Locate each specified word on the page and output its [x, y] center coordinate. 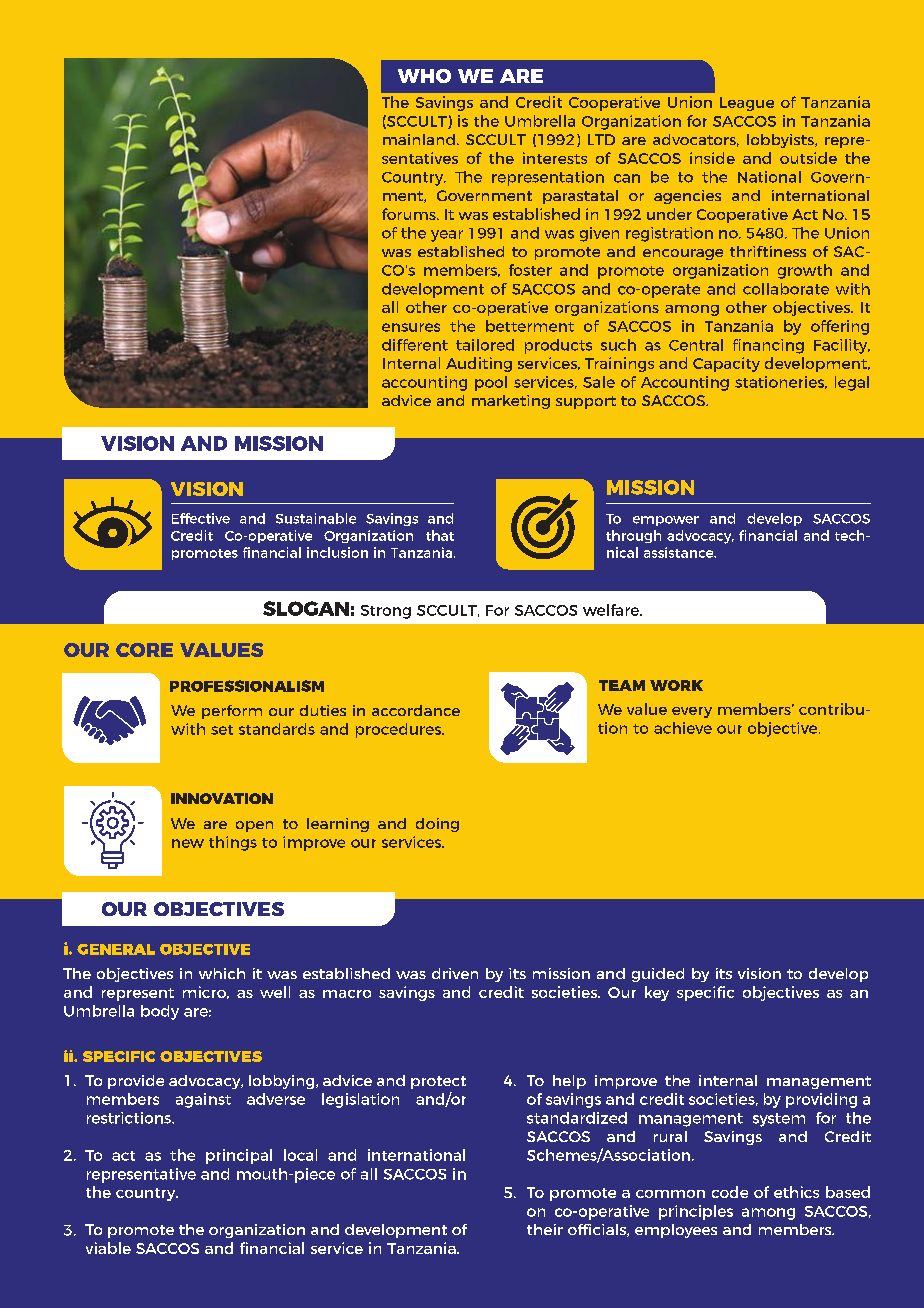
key [657, 993]
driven [455, 973]
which [222, 973]
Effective [201, 518]
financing [768, 346]
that [440, 535]
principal [239, 1156]
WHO [424, 76]
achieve [683, 728]
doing [437, 825]
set [222, 730]
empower [666, 521]
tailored [485, 345]
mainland [419, 139]
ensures [411, 327]
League [747, 104]
